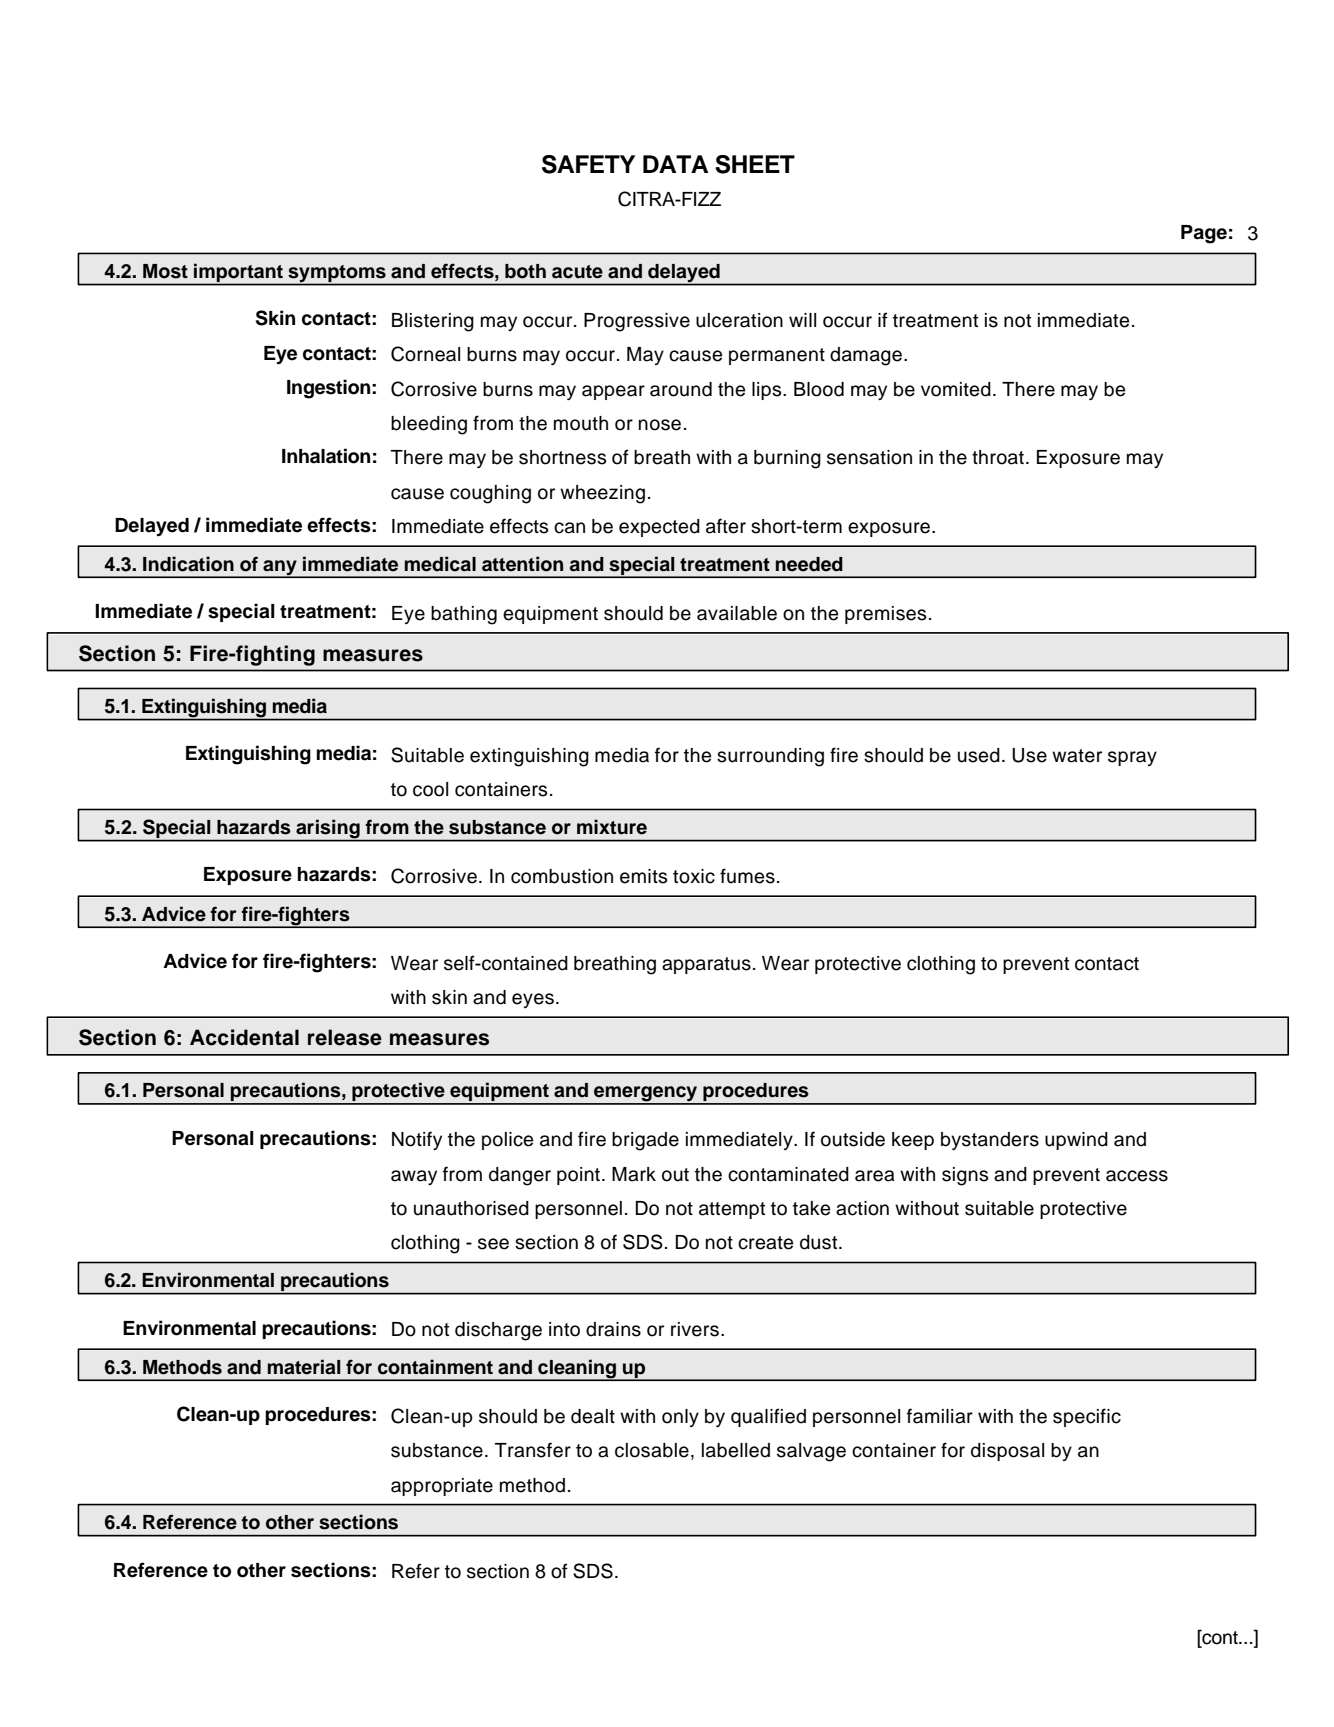 This page has width=1334, height=1727. I want to click on specific, so click(1087, 1417).
